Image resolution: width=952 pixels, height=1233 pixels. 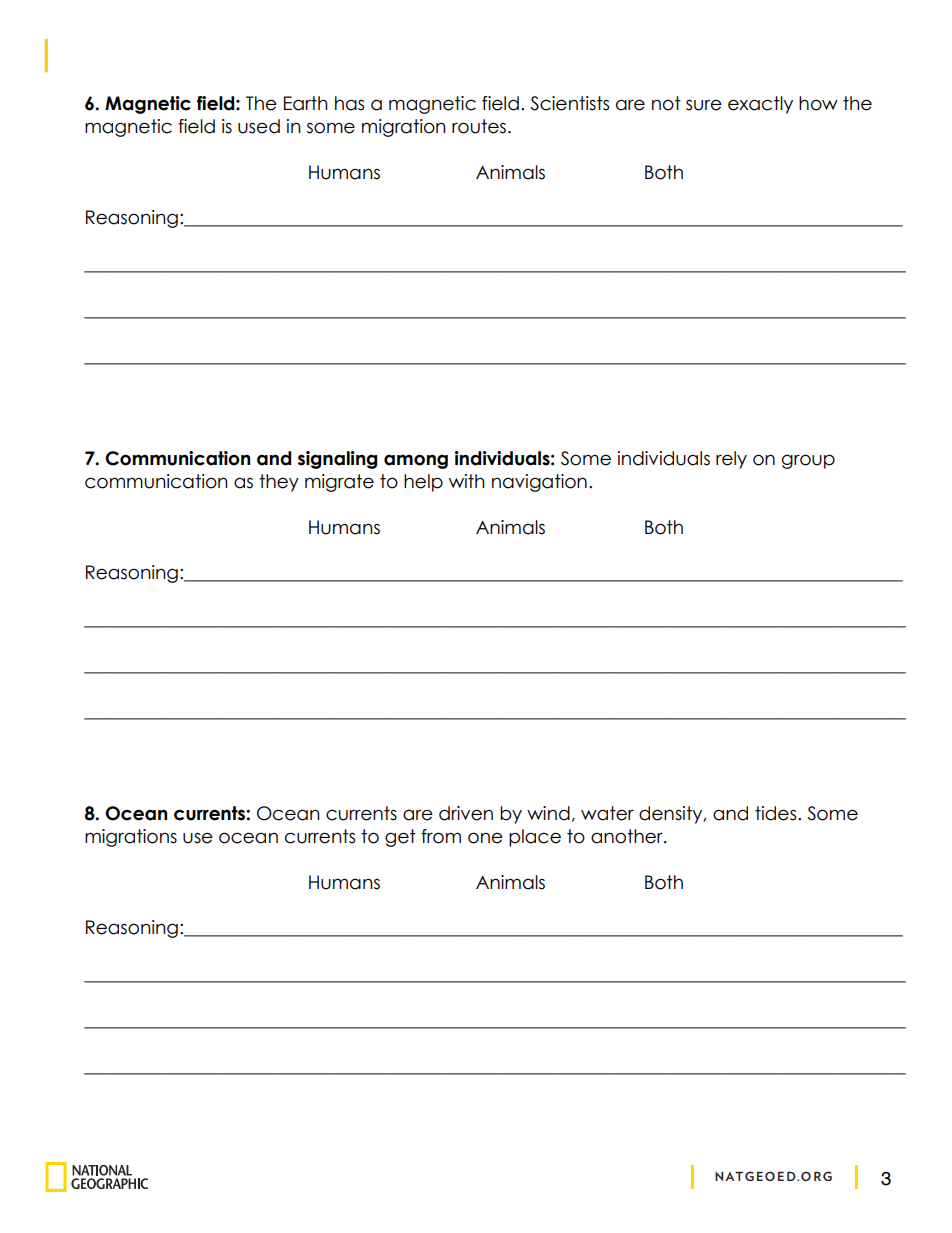 I want to click on Scientists, so click(x=569, y=103).
